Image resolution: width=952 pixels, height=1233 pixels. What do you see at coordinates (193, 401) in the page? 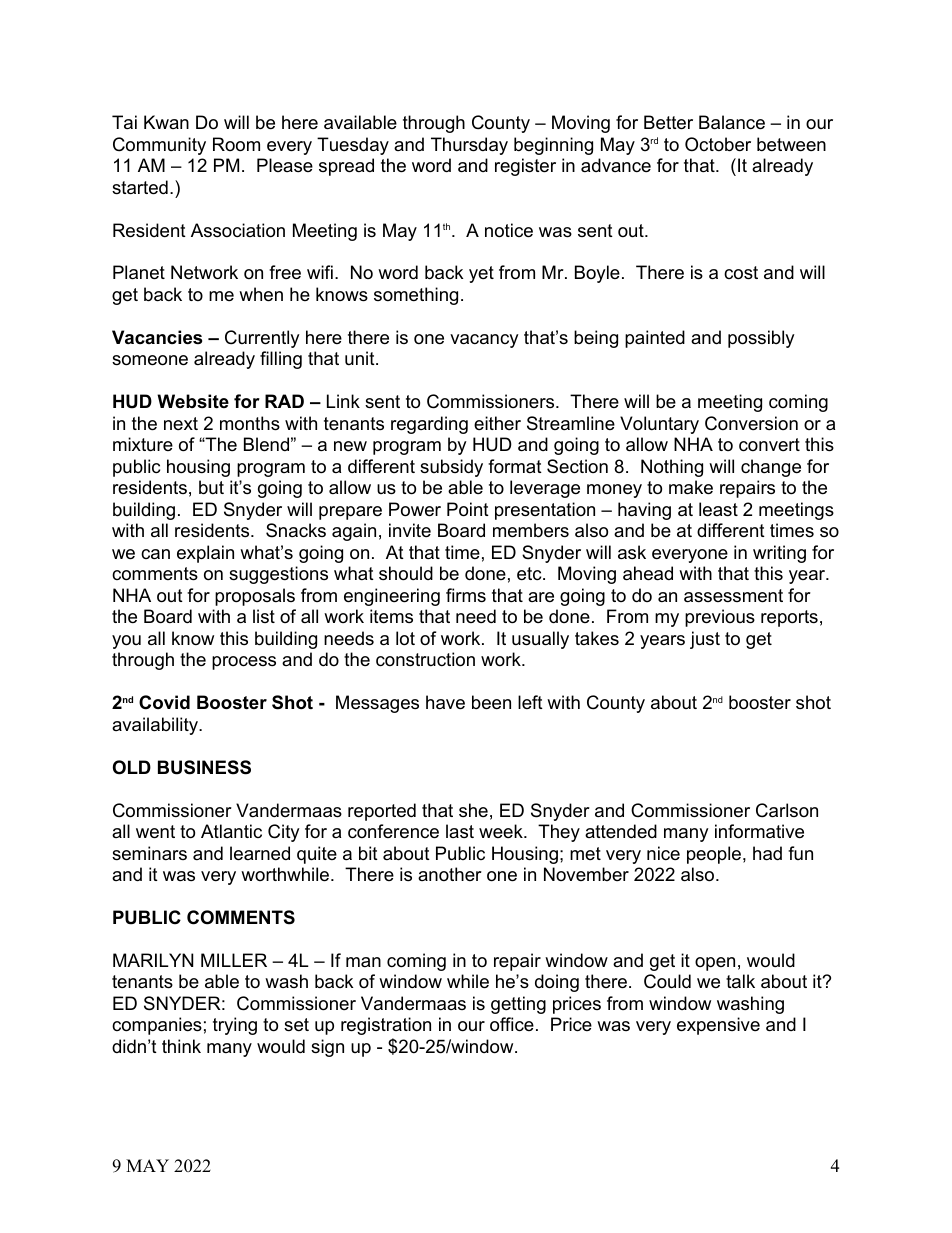
I see `Website` at bounding box center [193, 401].
